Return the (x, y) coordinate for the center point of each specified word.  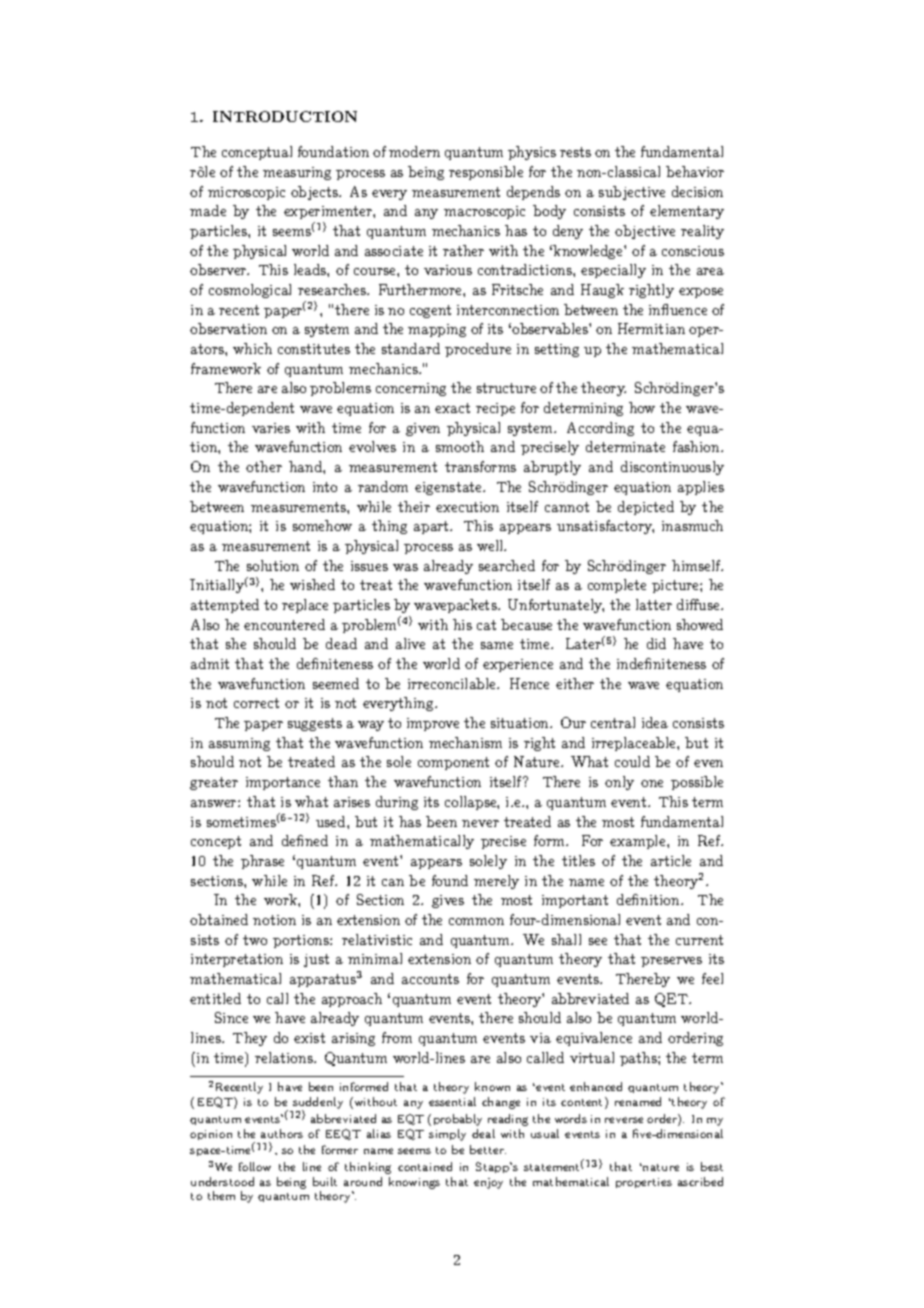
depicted (646, 508)
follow (255, 1166)
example (639, 842)
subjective (632, 193)
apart (433, 527)
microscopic (246, 193)
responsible (486, 173)
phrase (262, 862)
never (480, 823)
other (264, 466)
